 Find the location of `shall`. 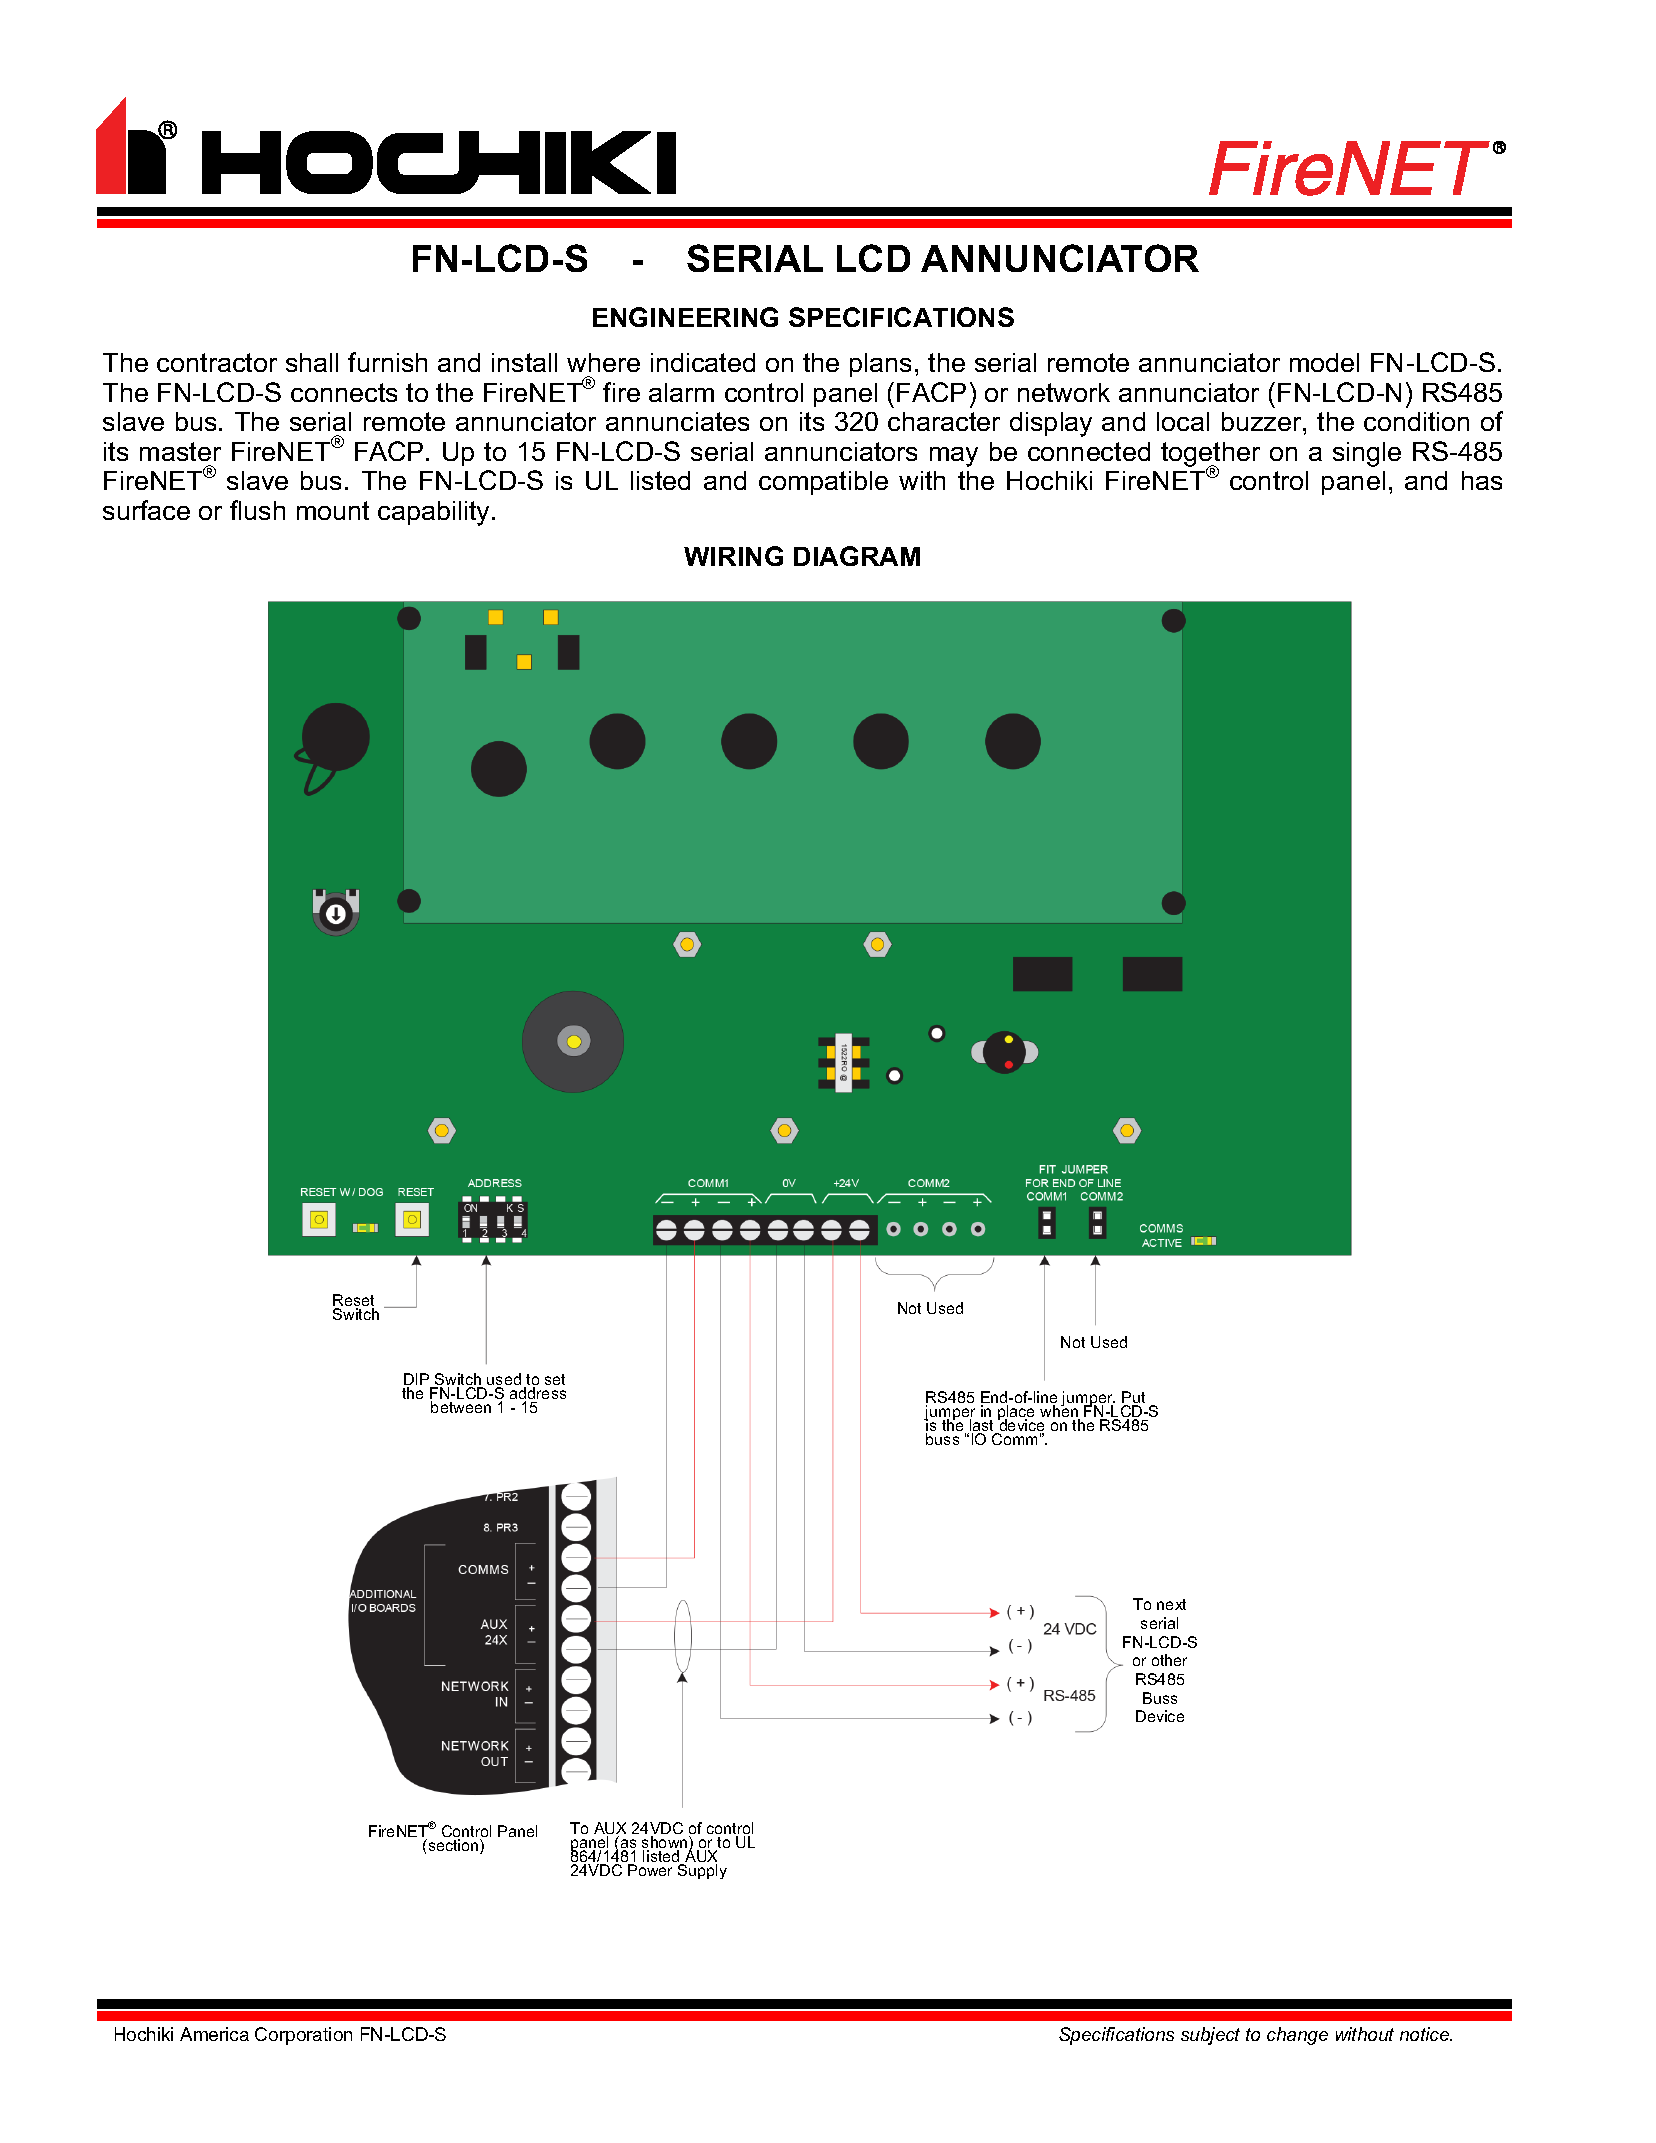

shall is located at coordinates (312, 362).
